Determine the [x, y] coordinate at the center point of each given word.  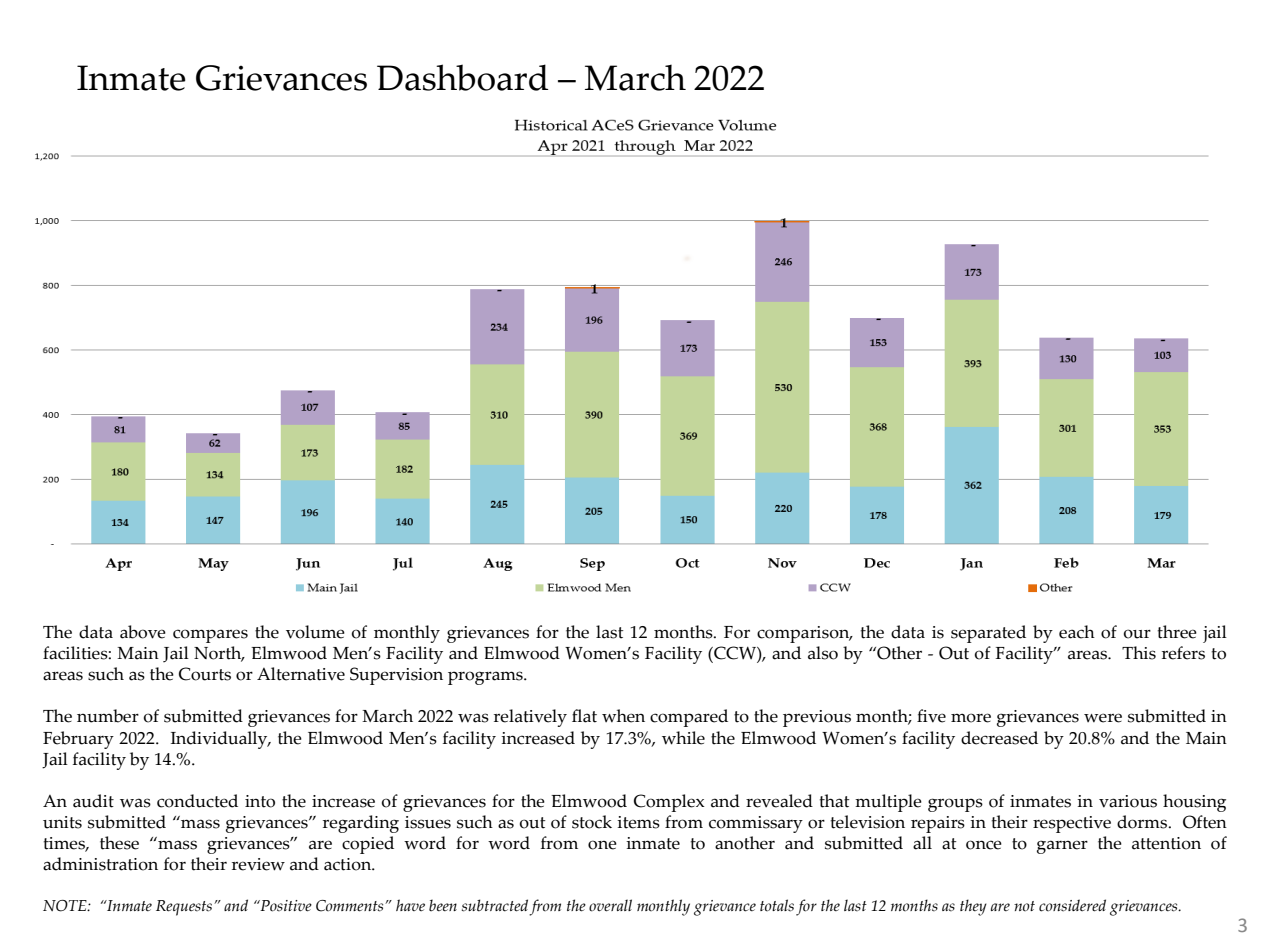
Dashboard [462, 77]
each [1077, 632]
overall [610, 905]
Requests [184, 908]
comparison [804, 634]
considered [1072, 905]
